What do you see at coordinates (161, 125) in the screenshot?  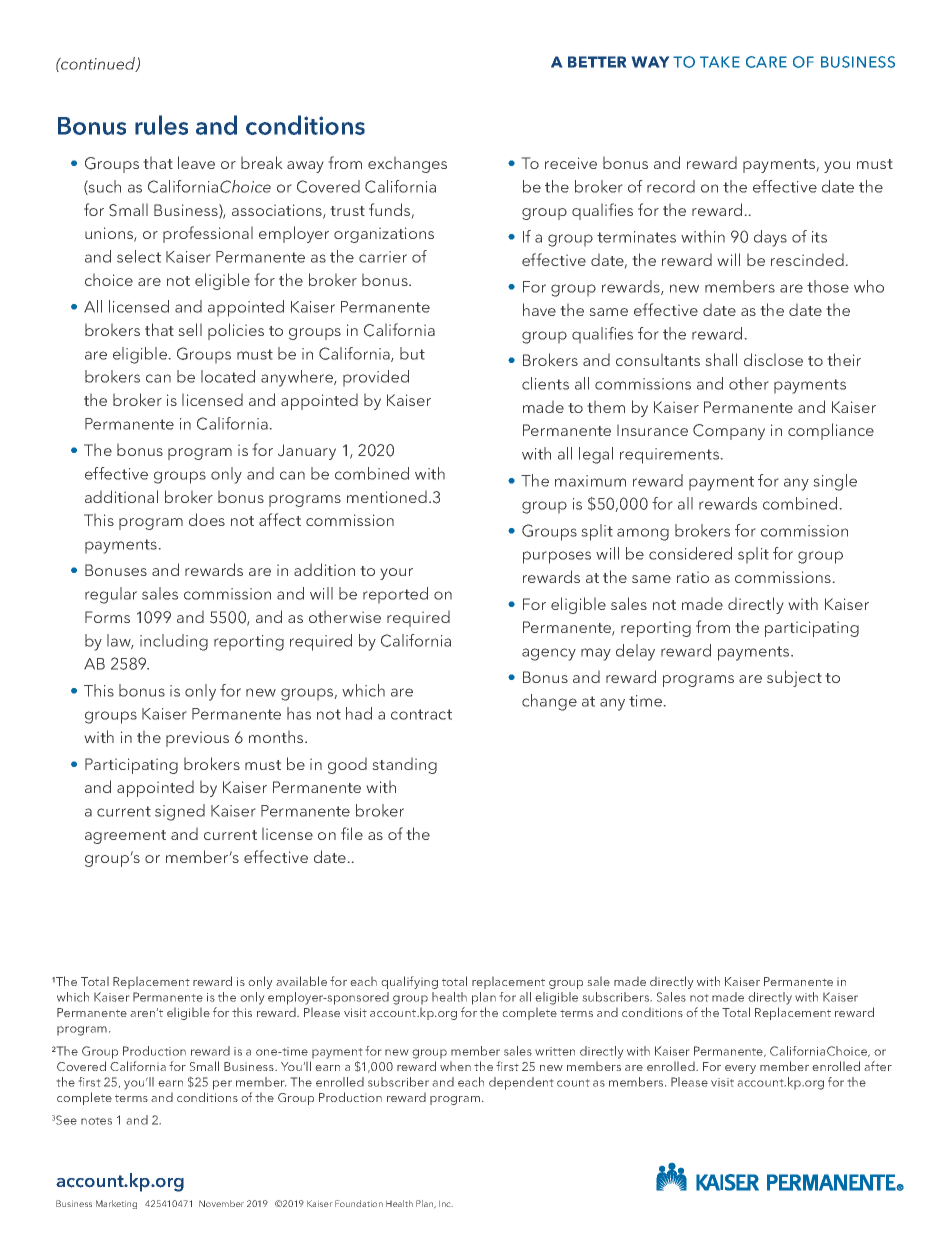 I see `rules` at bounding box center [161, 125].
